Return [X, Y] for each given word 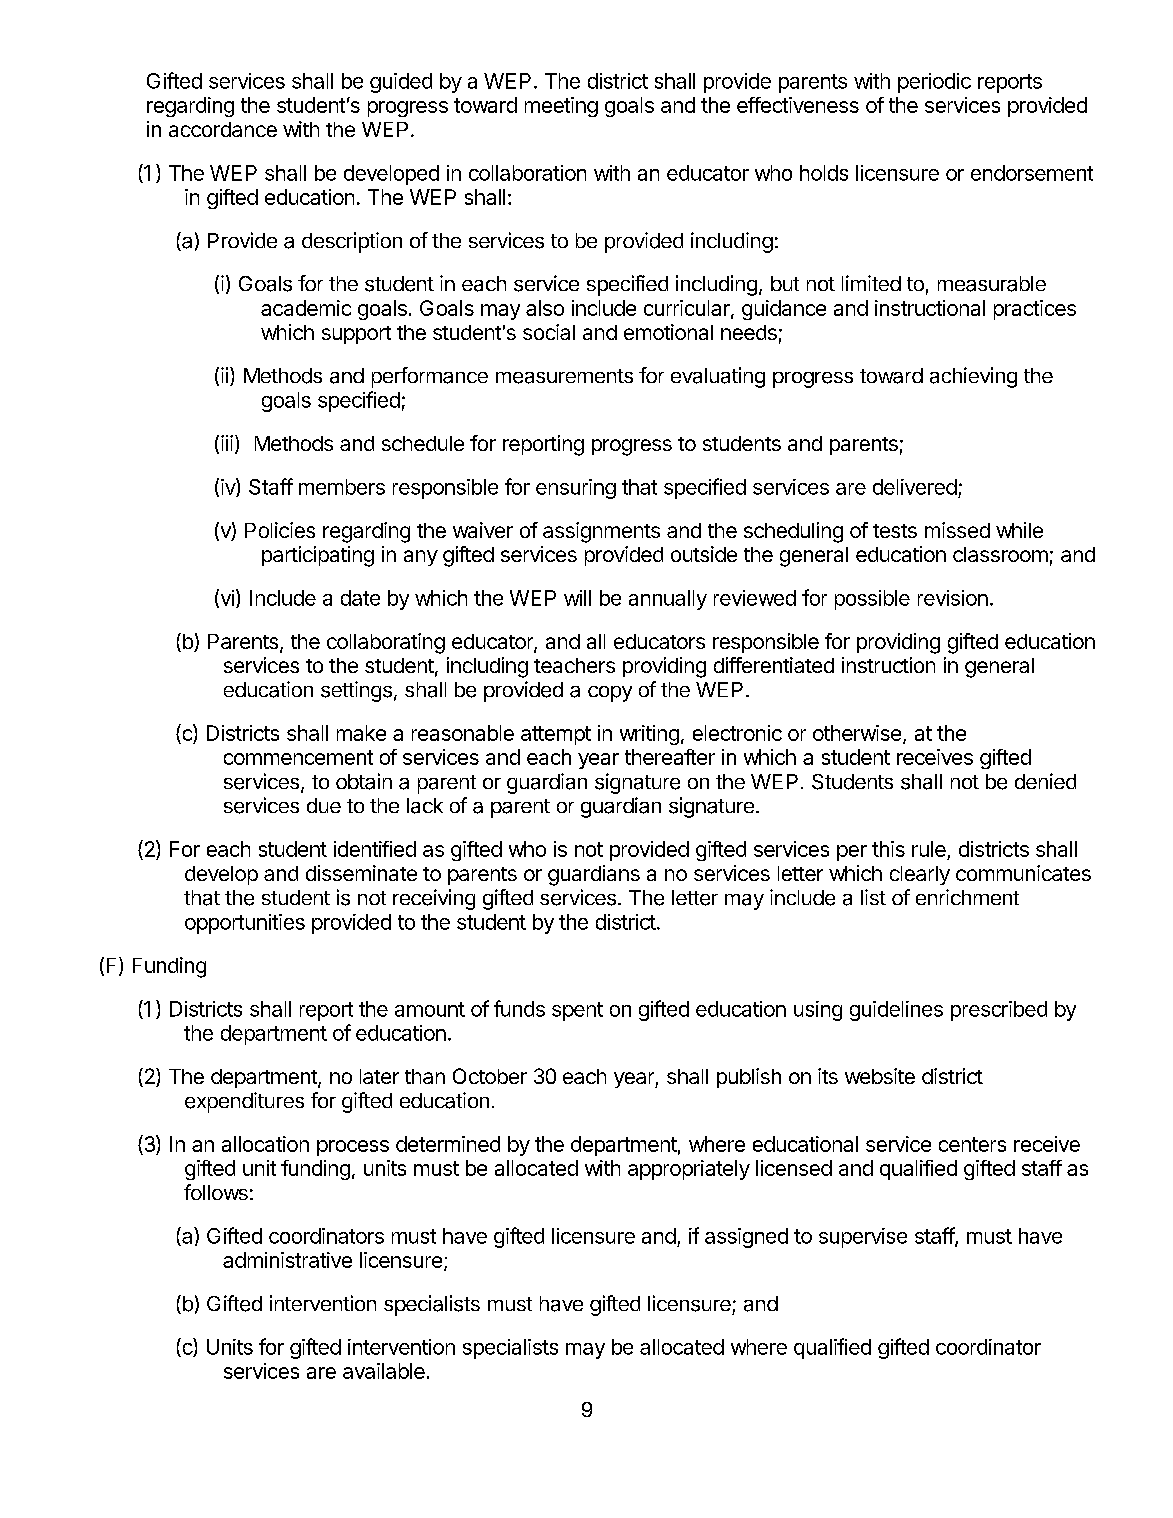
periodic [934, 83]
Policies [280, 530]
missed [957, 530]
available [384, 1371]
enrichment [967, 897]
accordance [223, 129]
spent [577, 1011]
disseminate [361, 873]
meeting [561, 107]
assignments [601, 532]
